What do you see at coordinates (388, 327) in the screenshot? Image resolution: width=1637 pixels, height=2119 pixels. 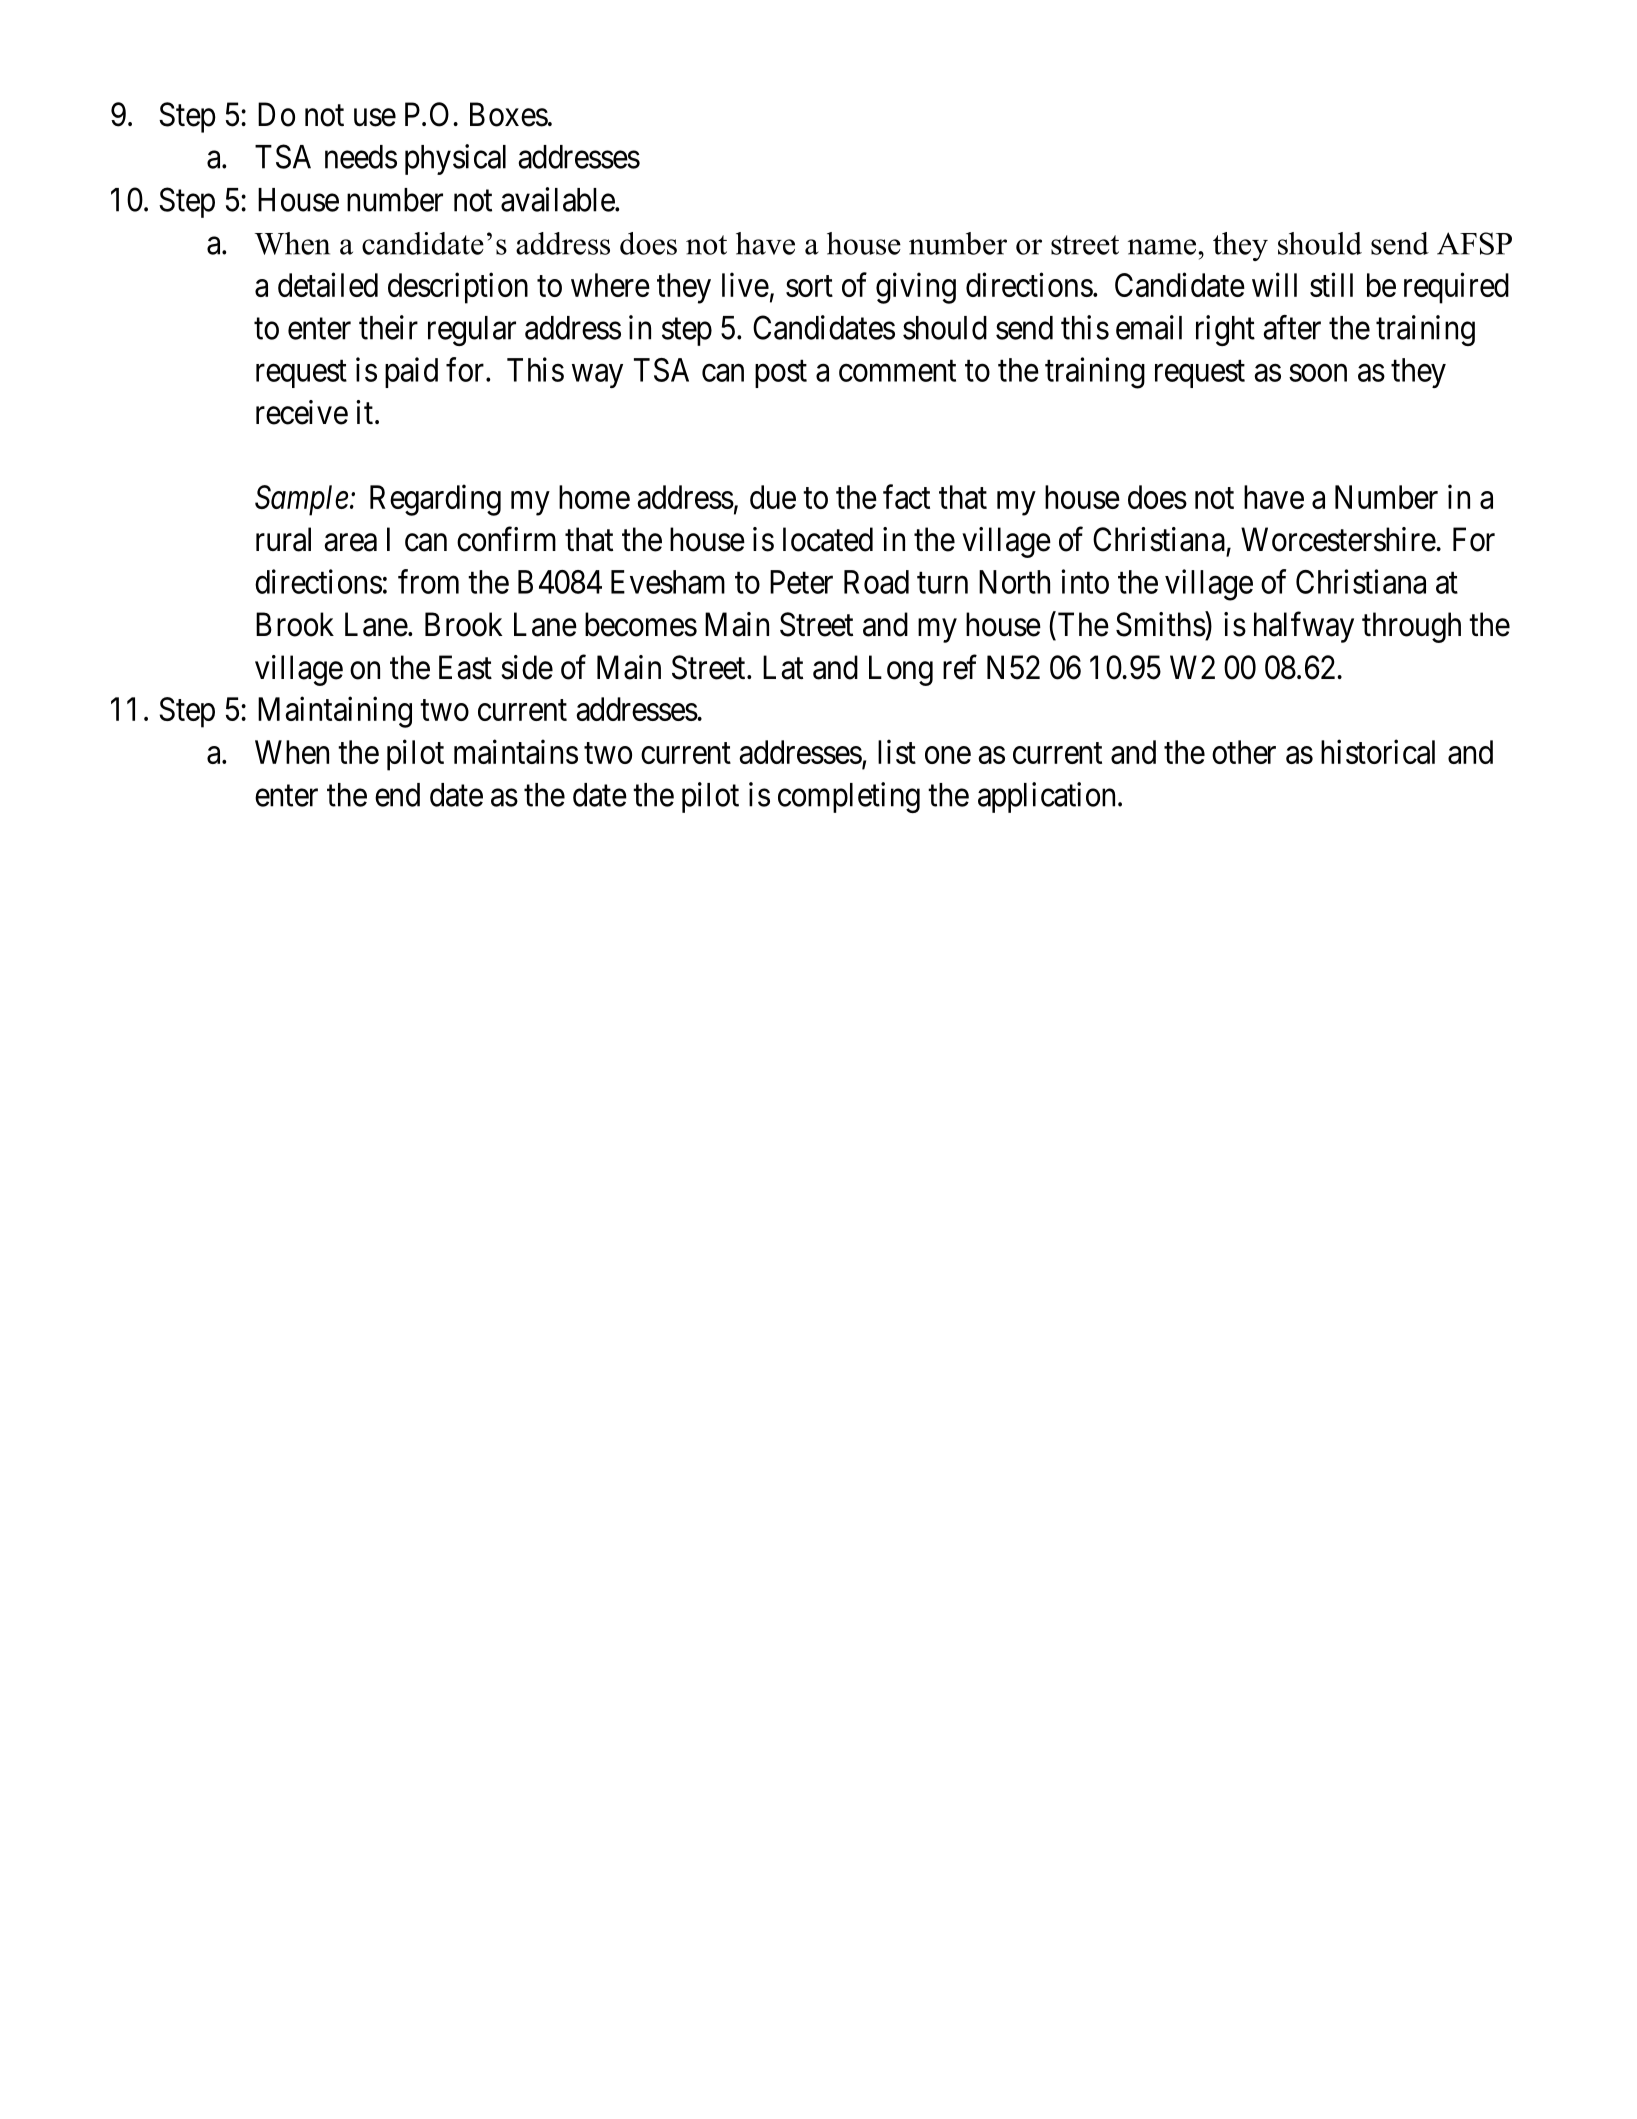 I see `their` at bounding box center [388, 327].
